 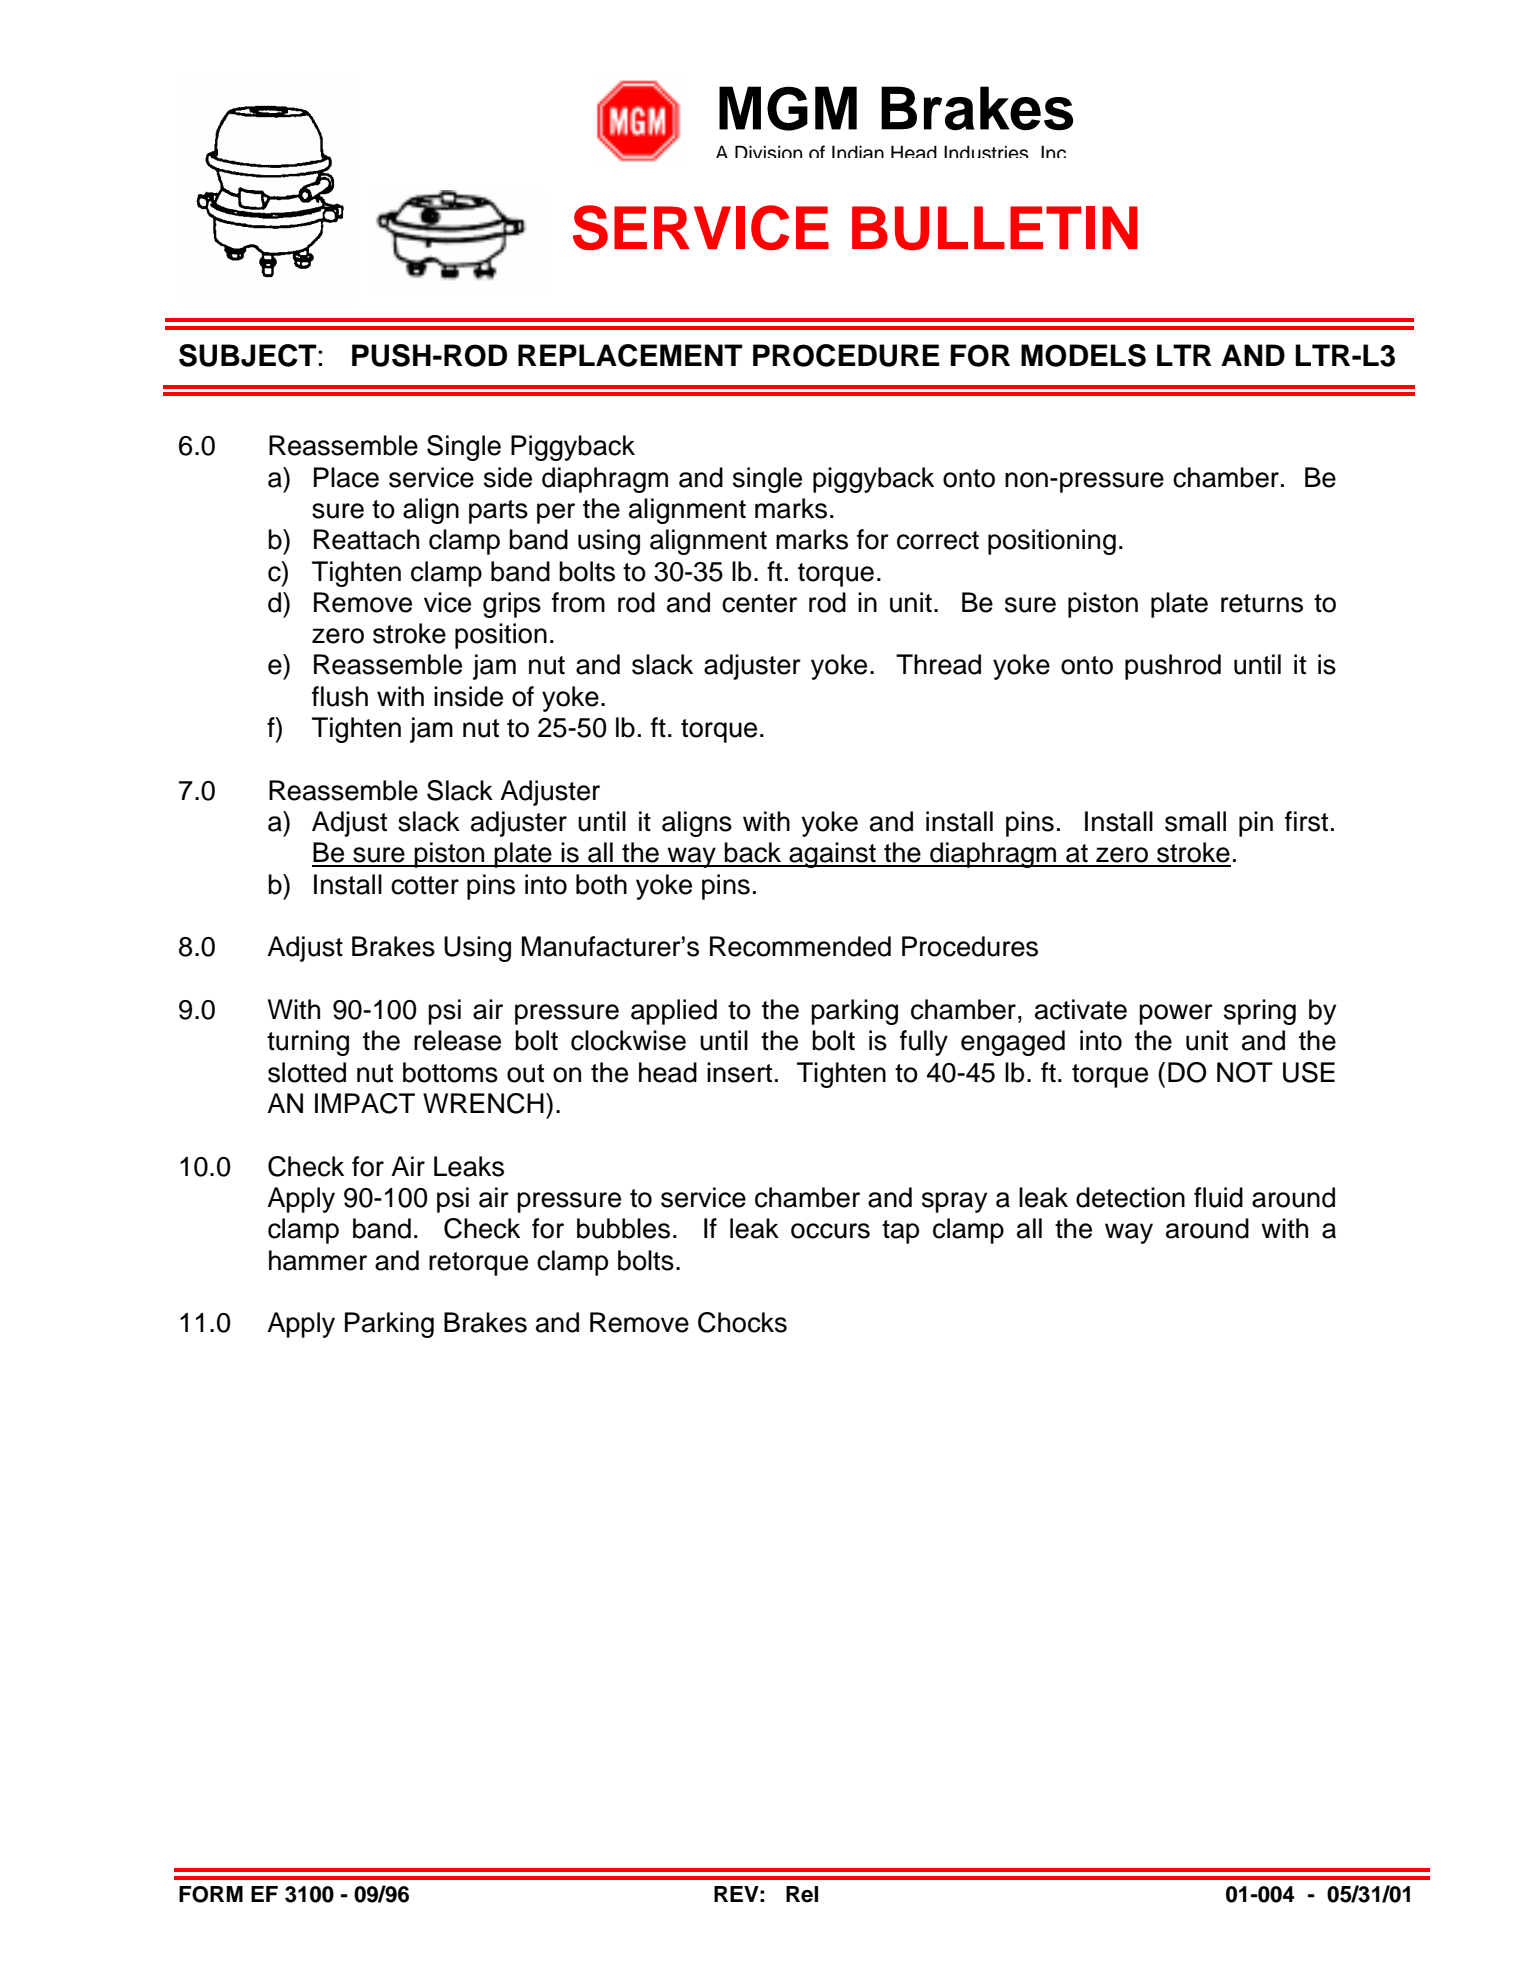 What do you see at coordinates (1083, 355) in the page?
I see `MODELS` at bounding box center [1083, 355].
